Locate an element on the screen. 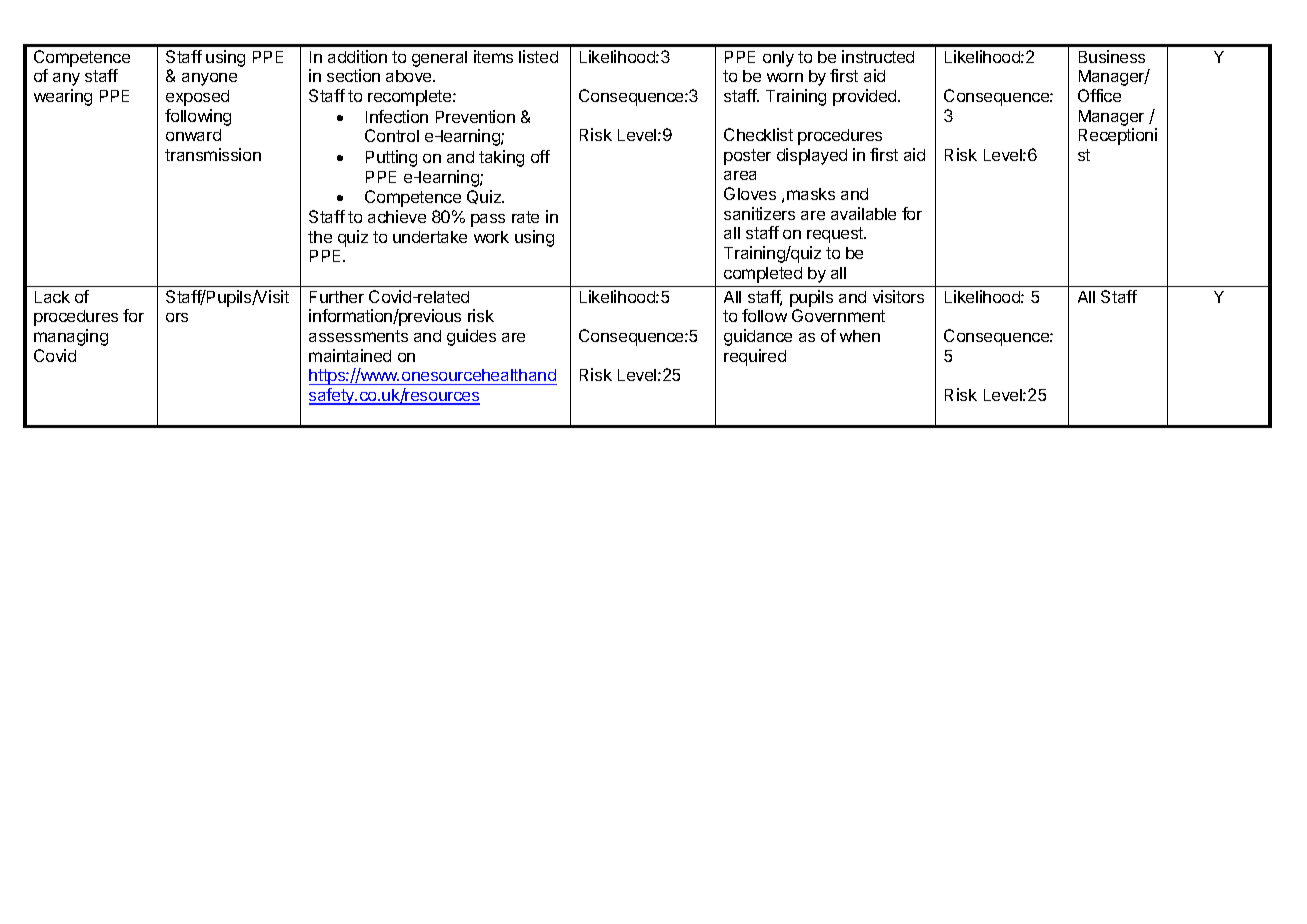  available is located at coordinates (863, 213).
